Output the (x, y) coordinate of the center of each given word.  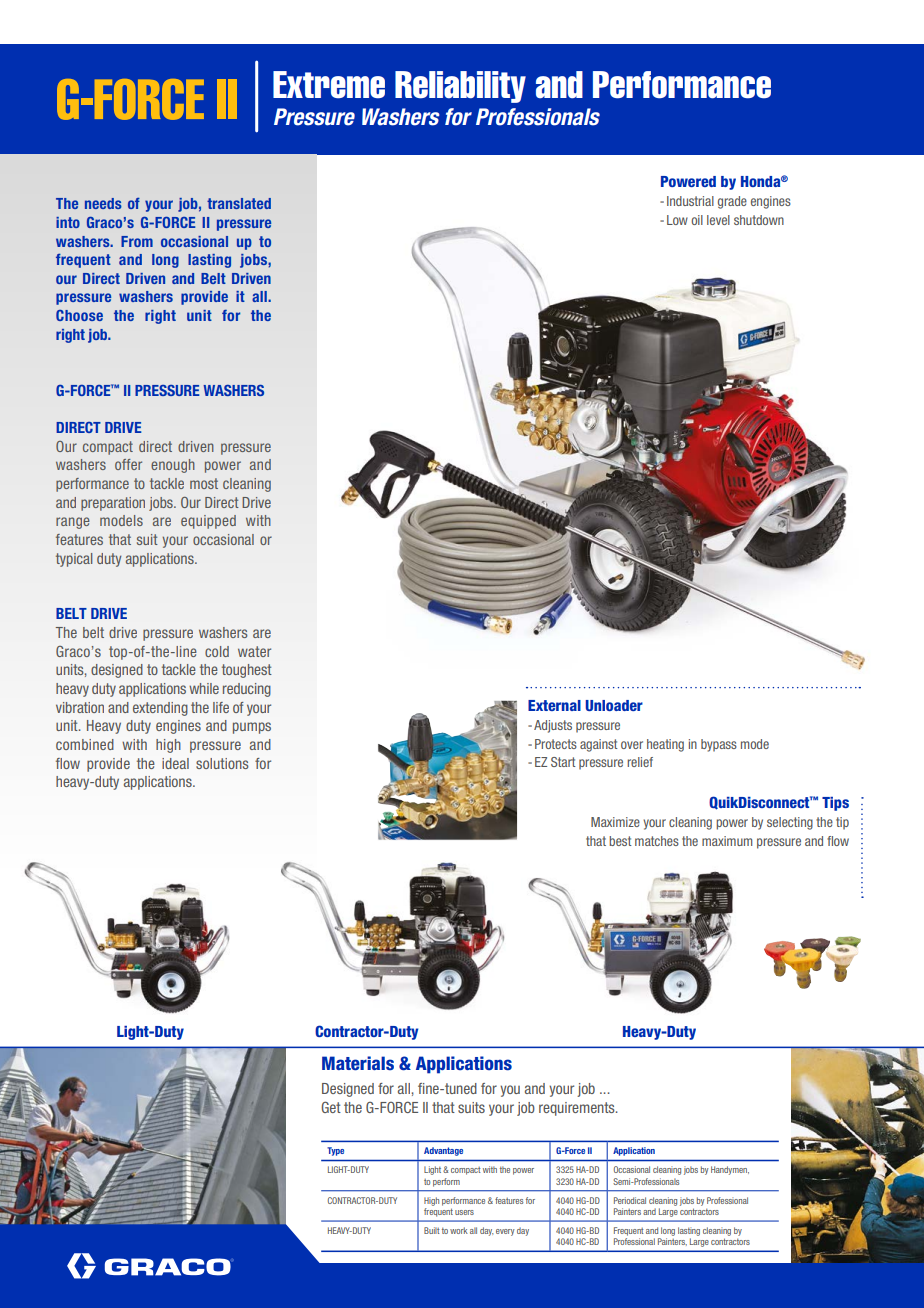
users (464, 1212)
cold (217, 651)
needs (103, 203)
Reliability (460, 87)
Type (335, 1151)
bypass (719, 745)
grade (732, 202)
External (554, 705)
